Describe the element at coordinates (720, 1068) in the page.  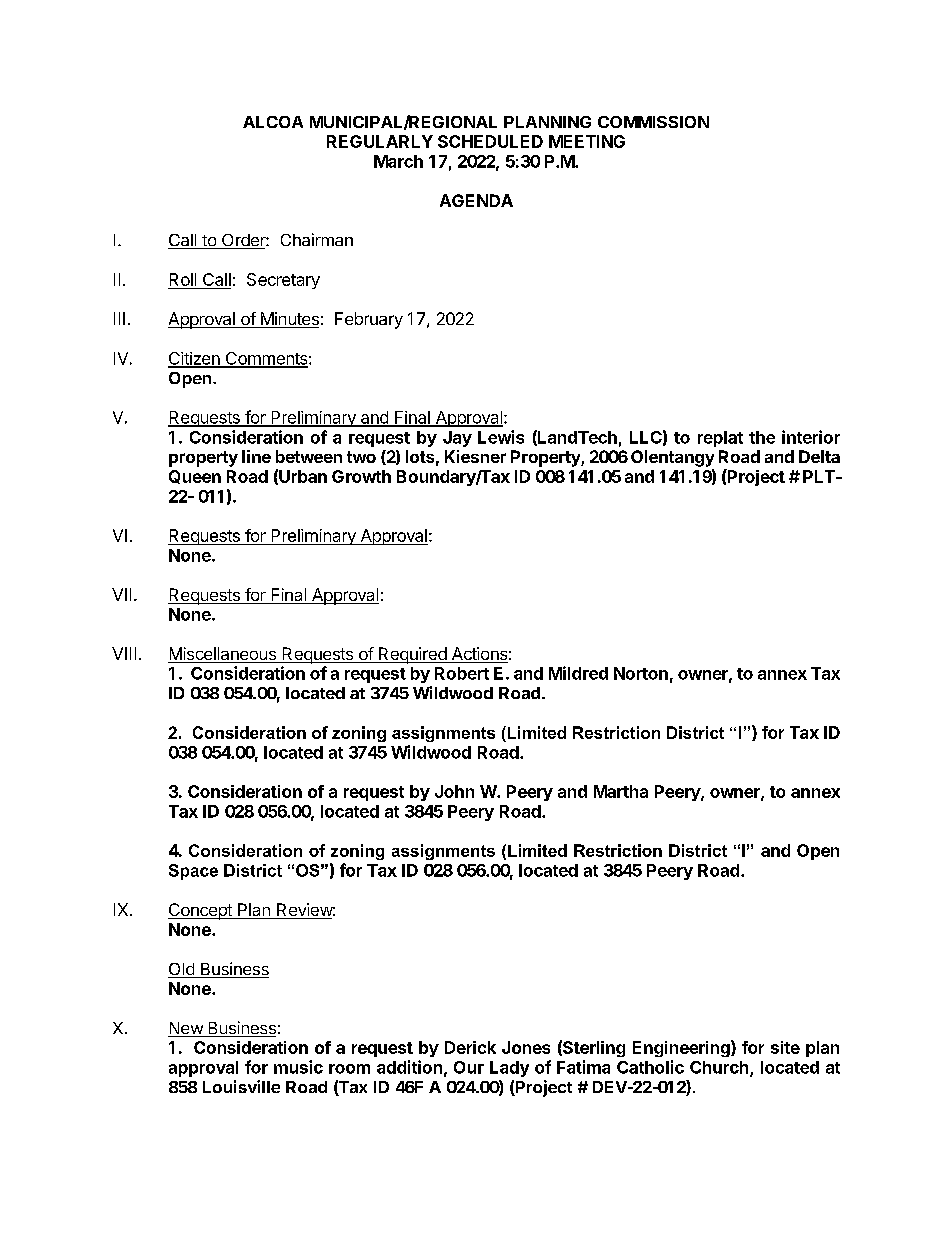
I see `Church` at that location.
